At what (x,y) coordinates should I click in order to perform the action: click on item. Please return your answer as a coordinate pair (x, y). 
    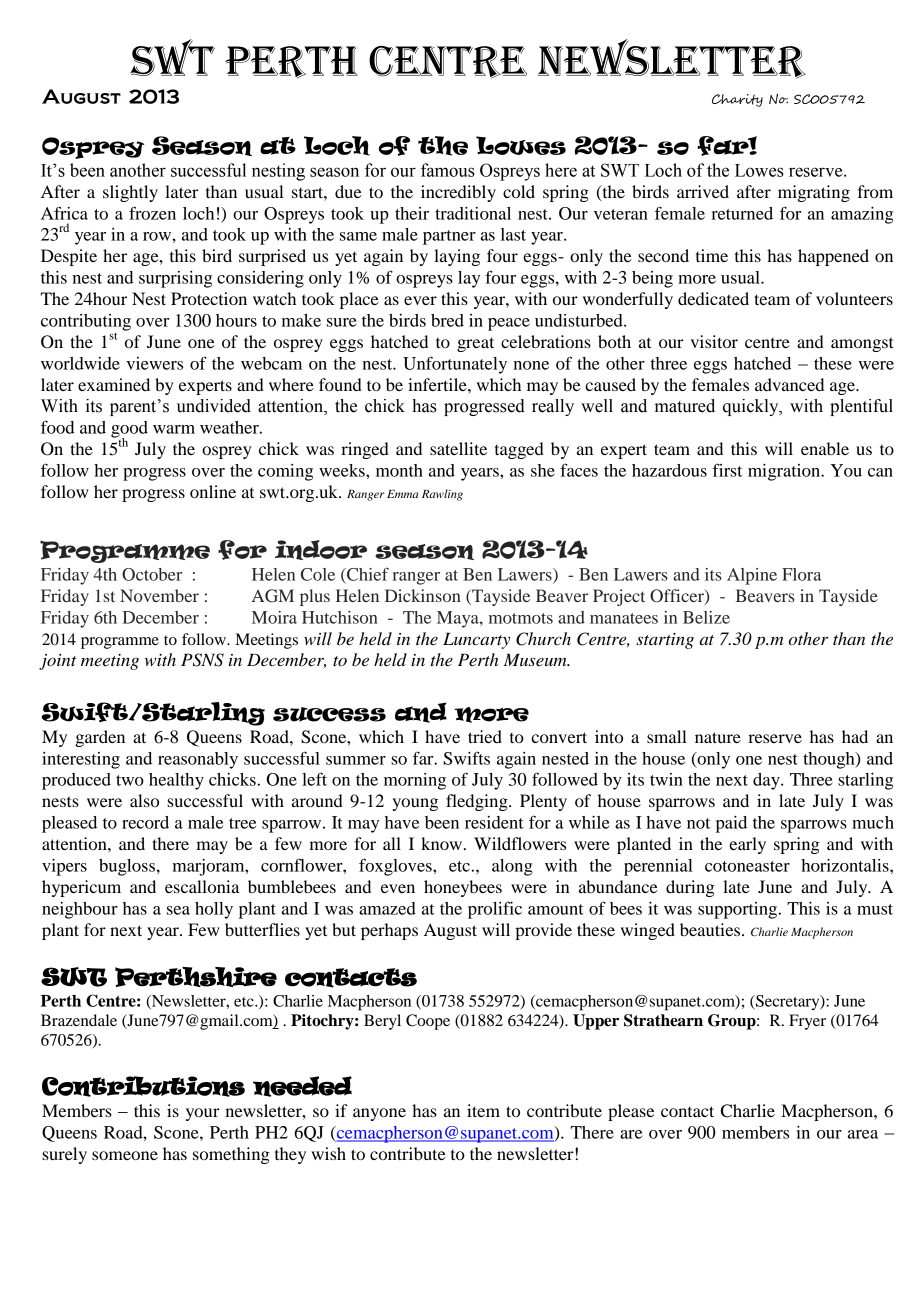
    Looking at the image, I should click on (483, 1110).
